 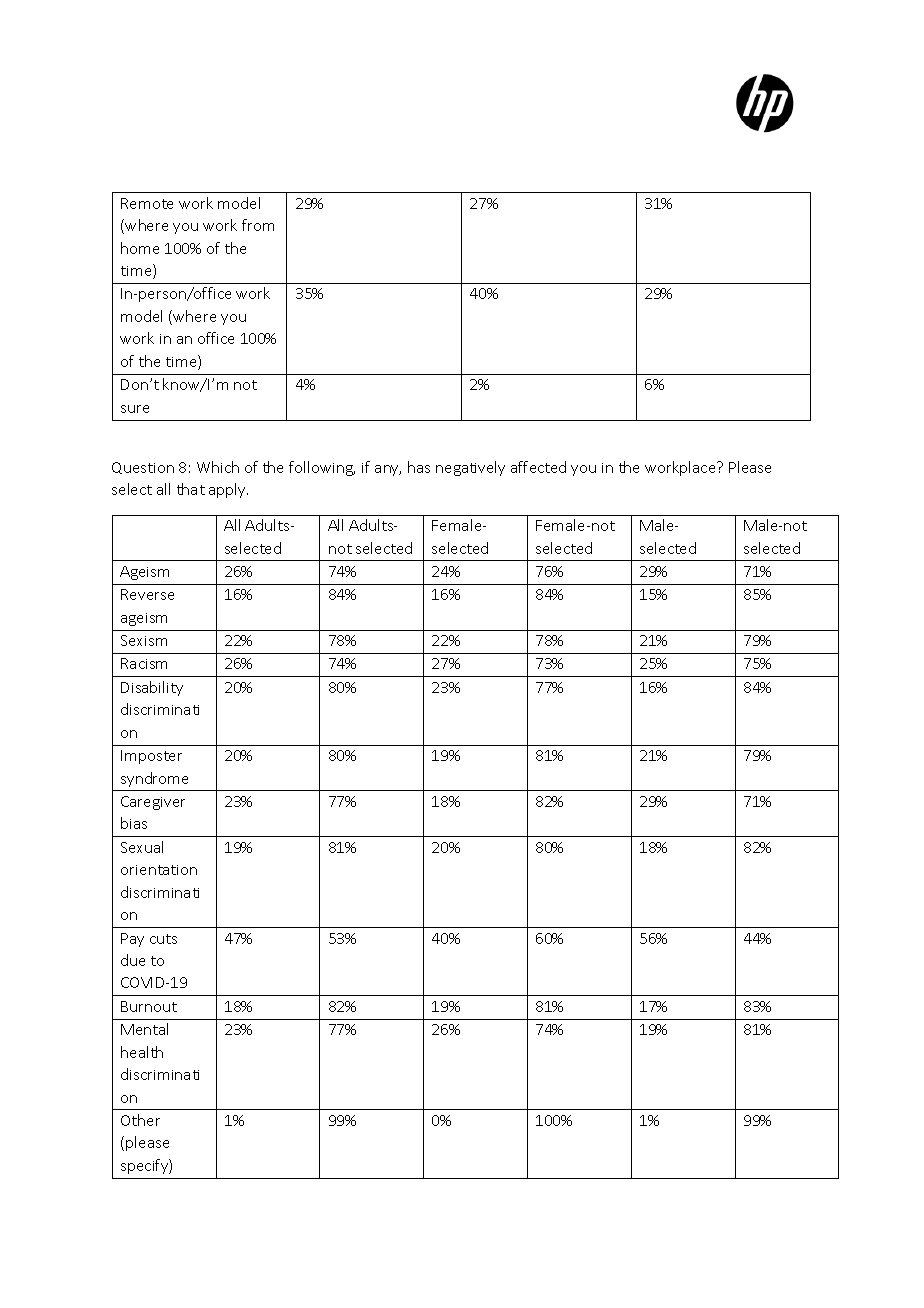 I want to click on any, so click(x=388, y=470).
